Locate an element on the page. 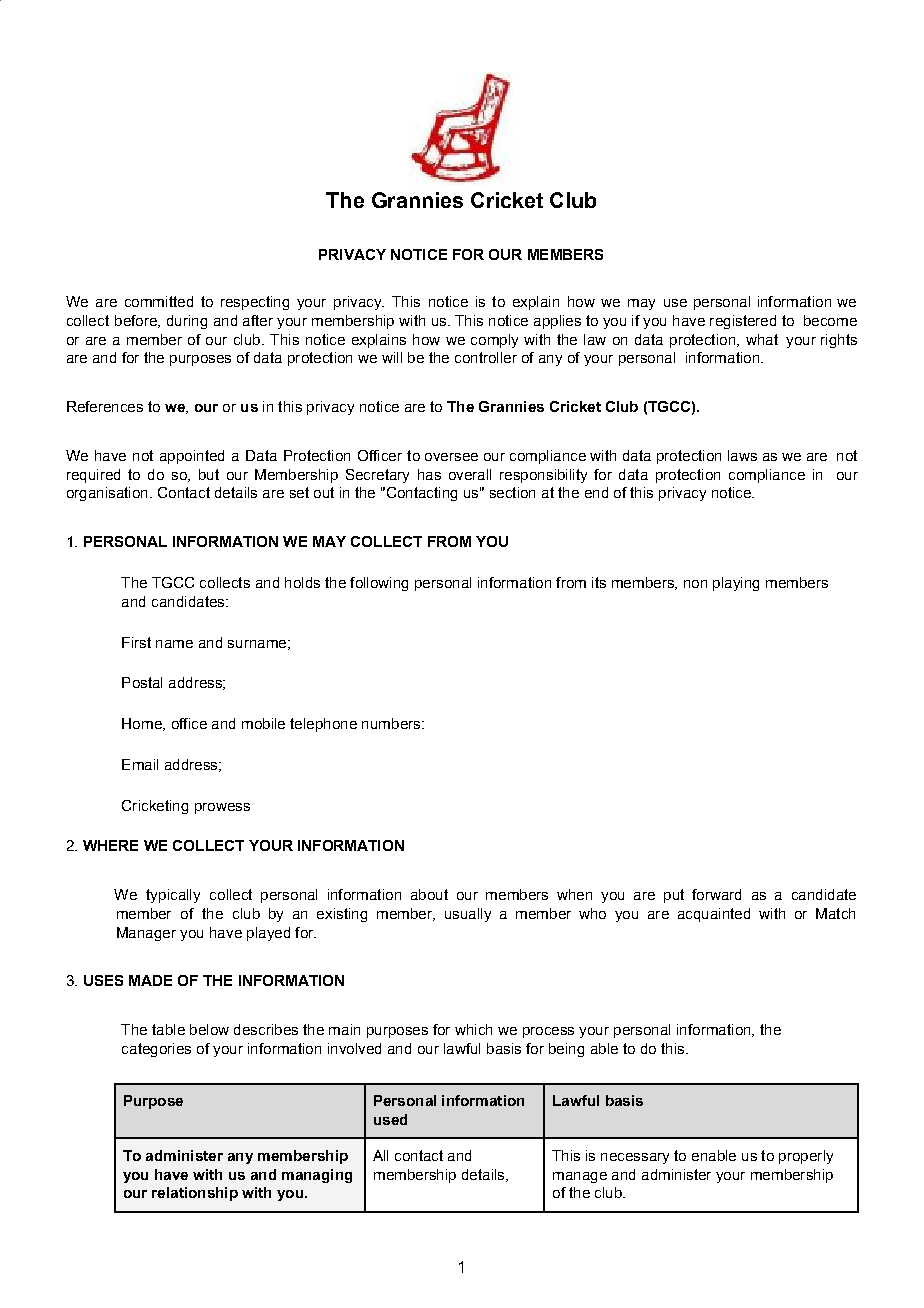  relationship is located at coordinates (195, 1194).
